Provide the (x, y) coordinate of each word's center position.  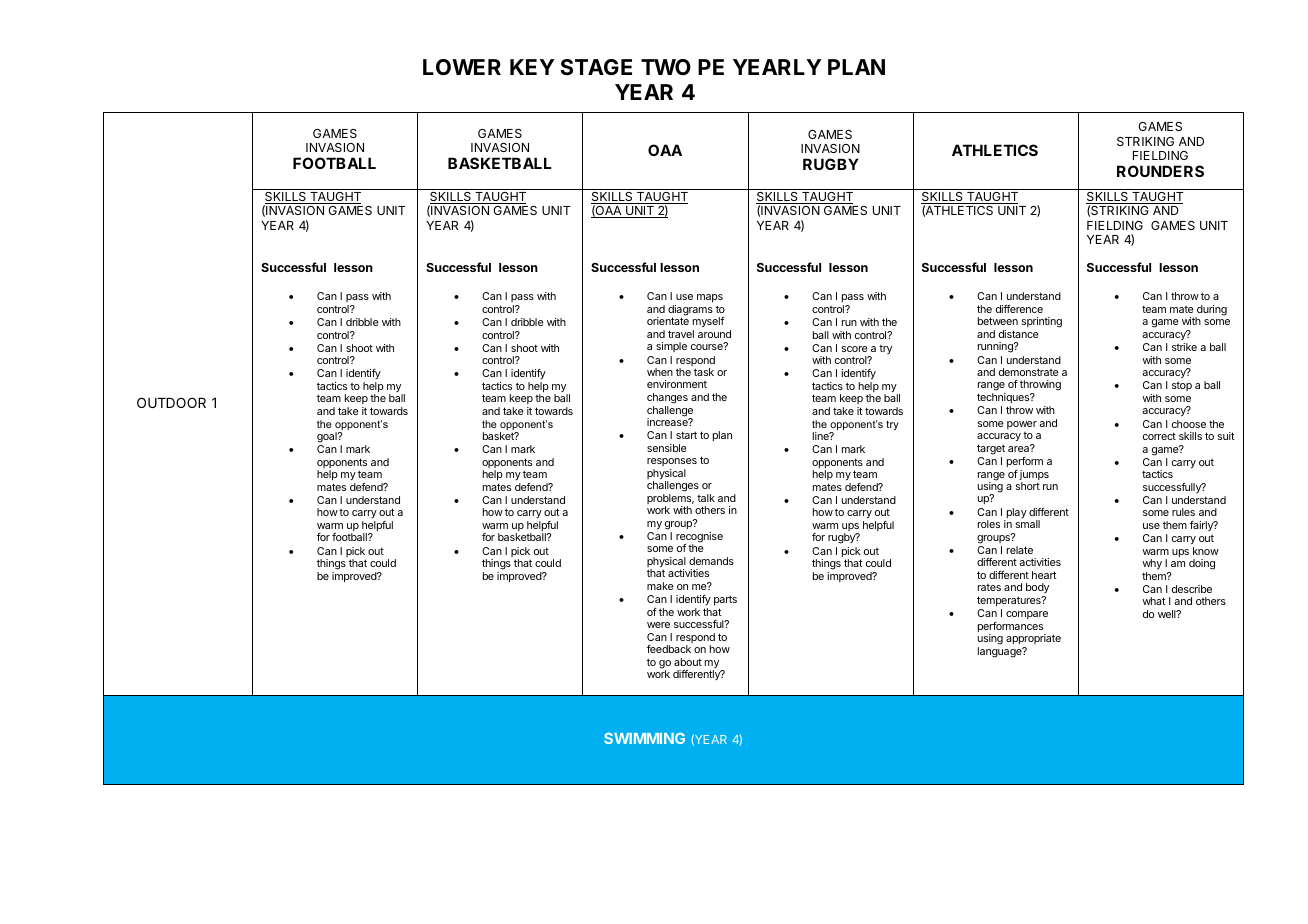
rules (1183, 512)
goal (328, 437)
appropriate (1033, 639)
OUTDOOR (171, 402)
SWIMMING (644, 738)
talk (706, 498)
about (688, 662)
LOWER (462, 67)
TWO (666, 67)
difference (1019, 309)
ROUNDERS (1160, 171)
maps (710, 300)
